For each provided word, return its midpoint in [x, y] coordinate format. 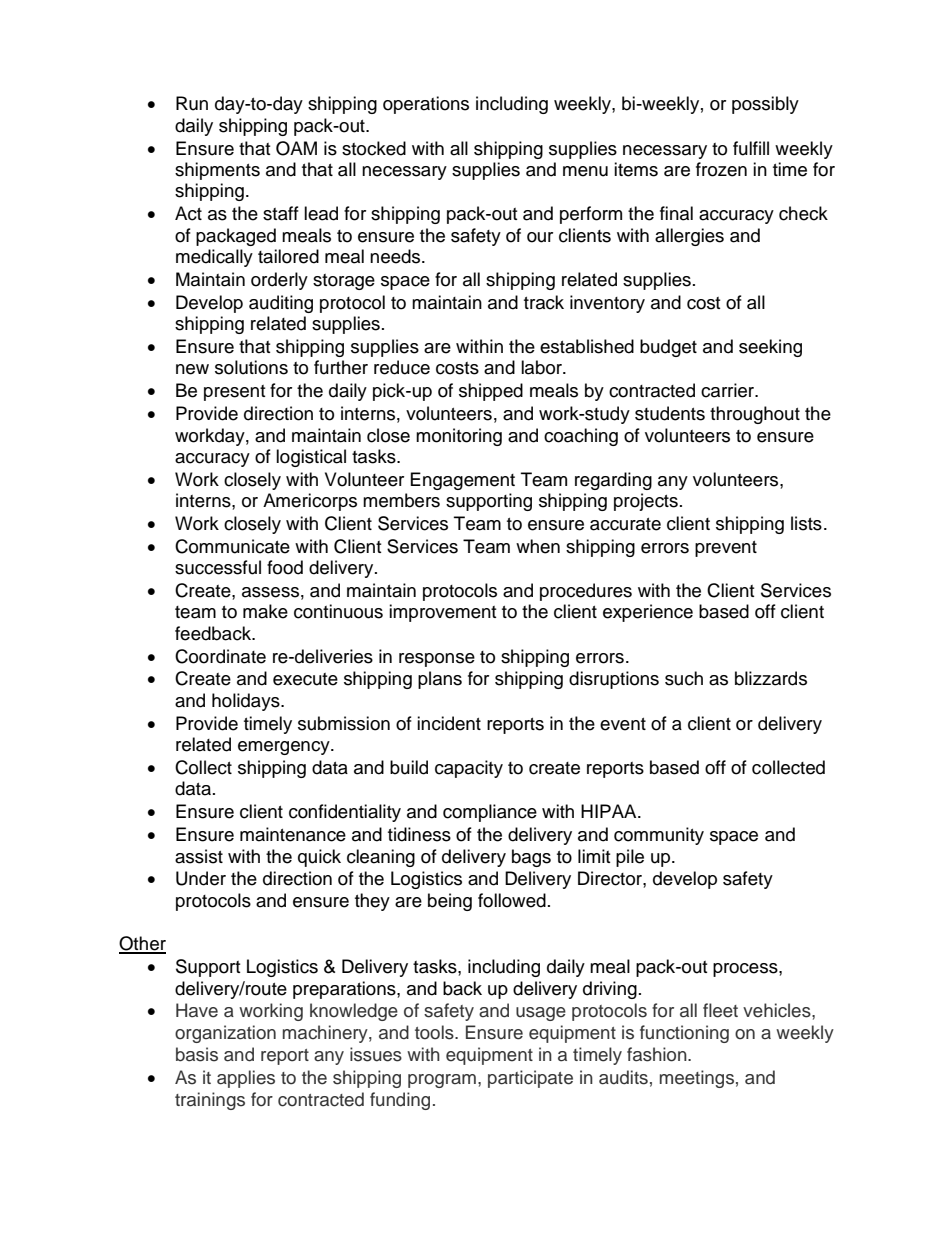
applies [246, 1079]
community [659, 836]
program [442, 1081]
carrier [729, 390]
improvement [442, 613]
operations [426, 105]
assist [199, 856]
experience [648, 613]
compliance [490, 813]
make [265, 611]
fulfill [751, 148]
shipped [491, 392]
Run [192, 103]
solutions [251, 367]
